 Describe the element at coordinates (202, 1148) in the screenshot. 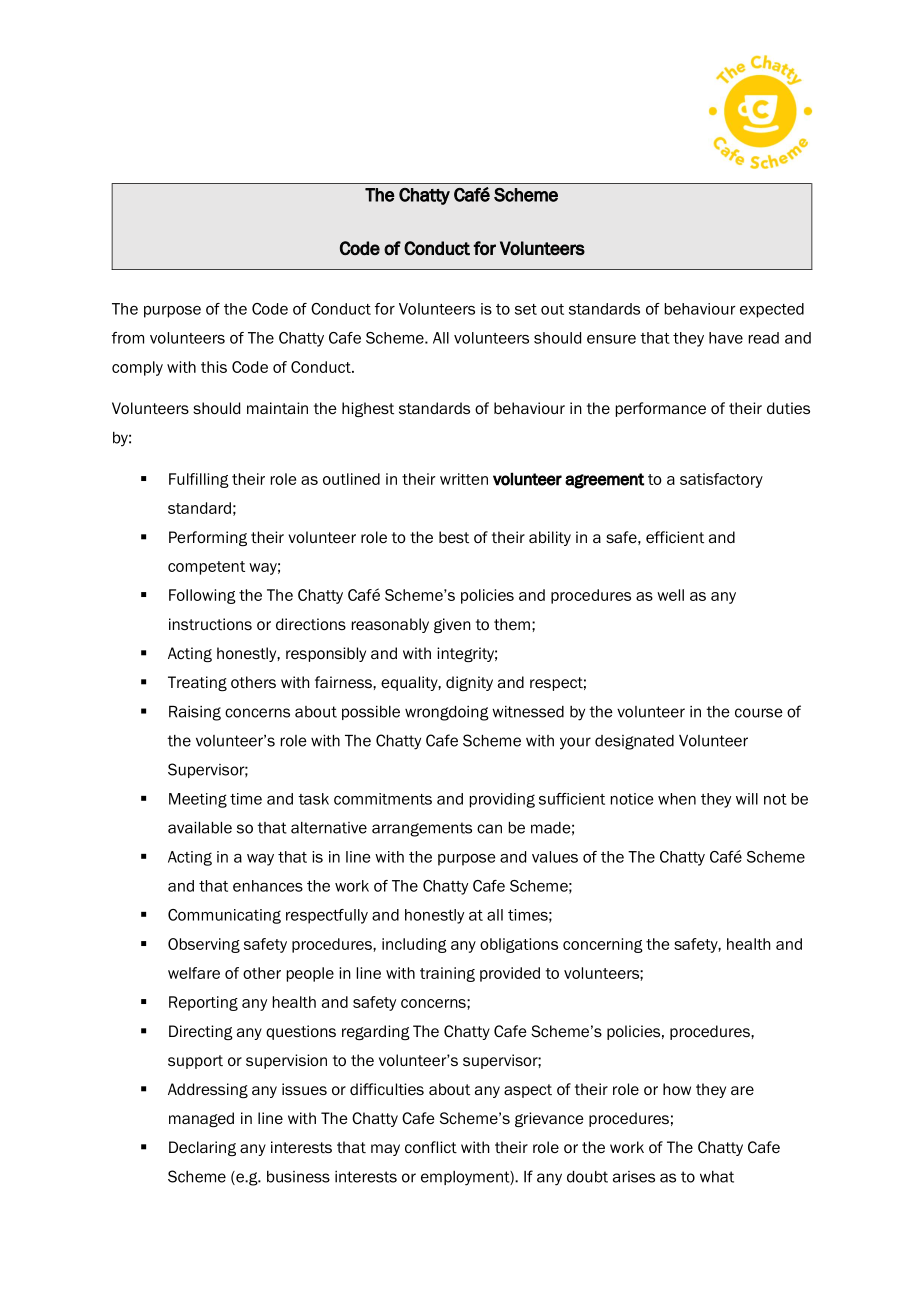

I see `Declaring` at that location.
